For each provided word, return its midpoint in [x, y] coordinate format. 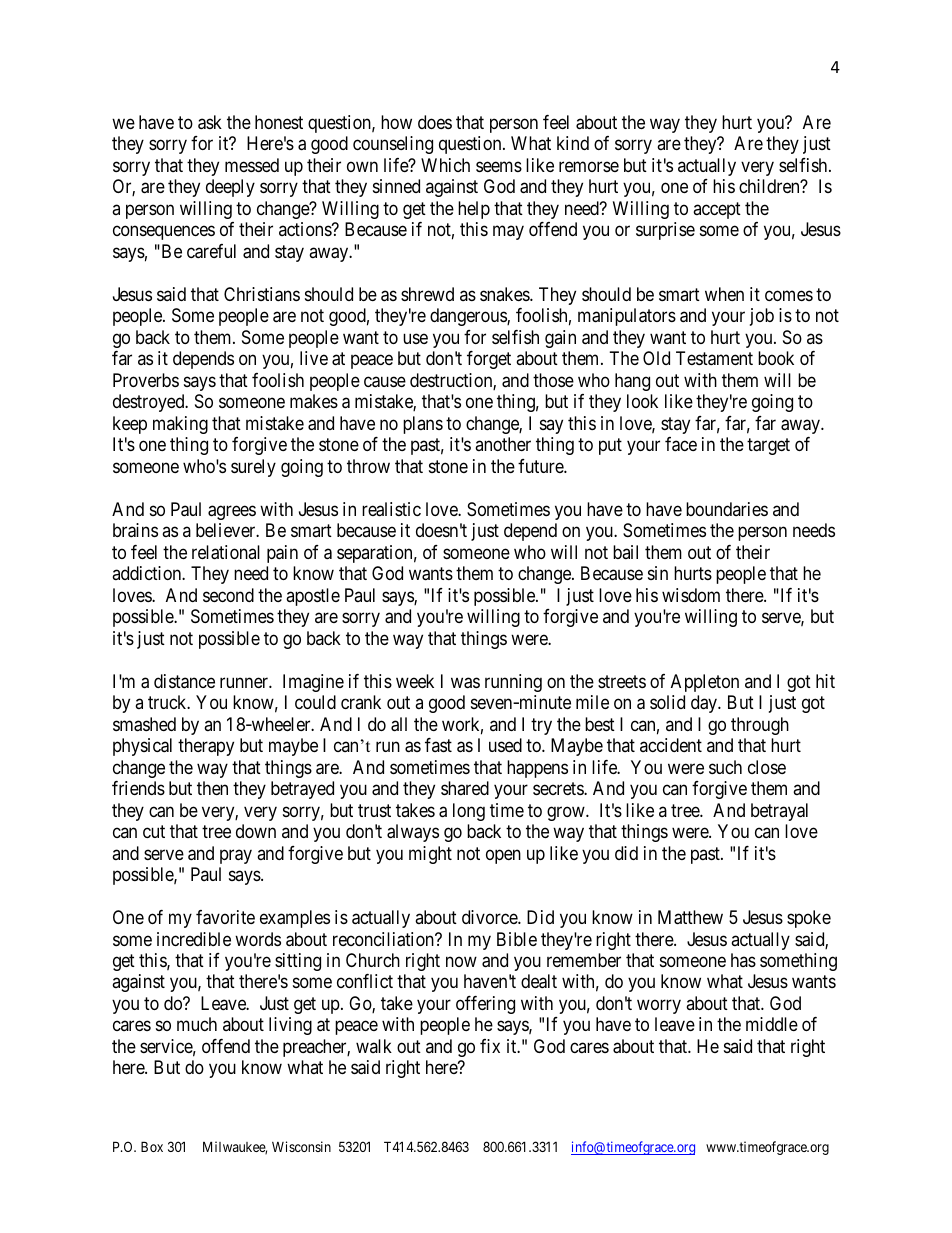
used [505, 745]
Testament [714, 358]
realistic [391, 509]
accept [717, 210]
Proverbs [146, 380]
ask [210, 122]
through [760, 726]
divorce [490, 917]
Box [152, 1146]
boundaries [727, 509]
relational [226, 552]
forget [489, 360]
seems [499, 166]
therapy [206, 747]
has [743, 960]
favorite [225, 917]
